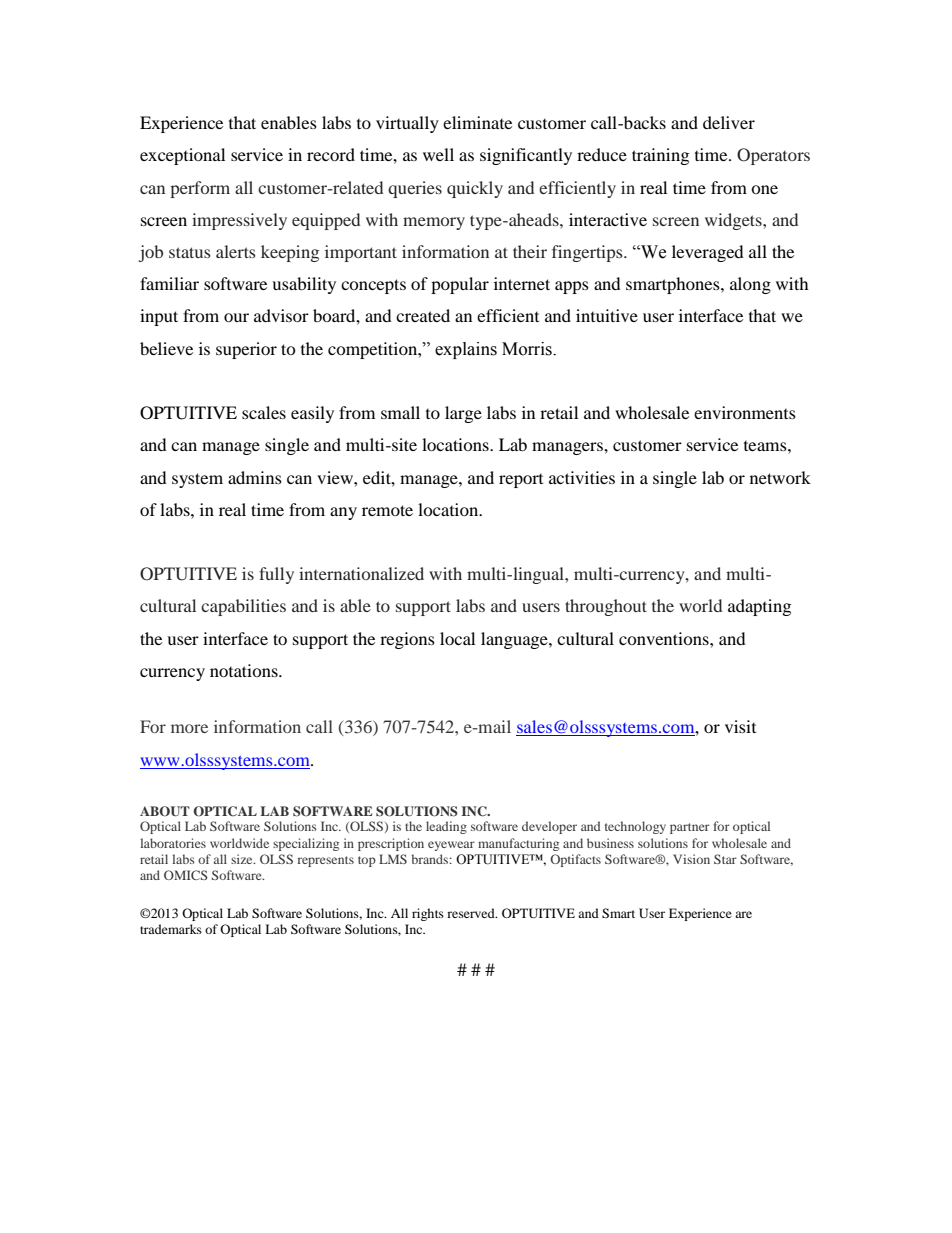 This image has width=952, height=1233. I want to click on deliver, so click(729, 122).
